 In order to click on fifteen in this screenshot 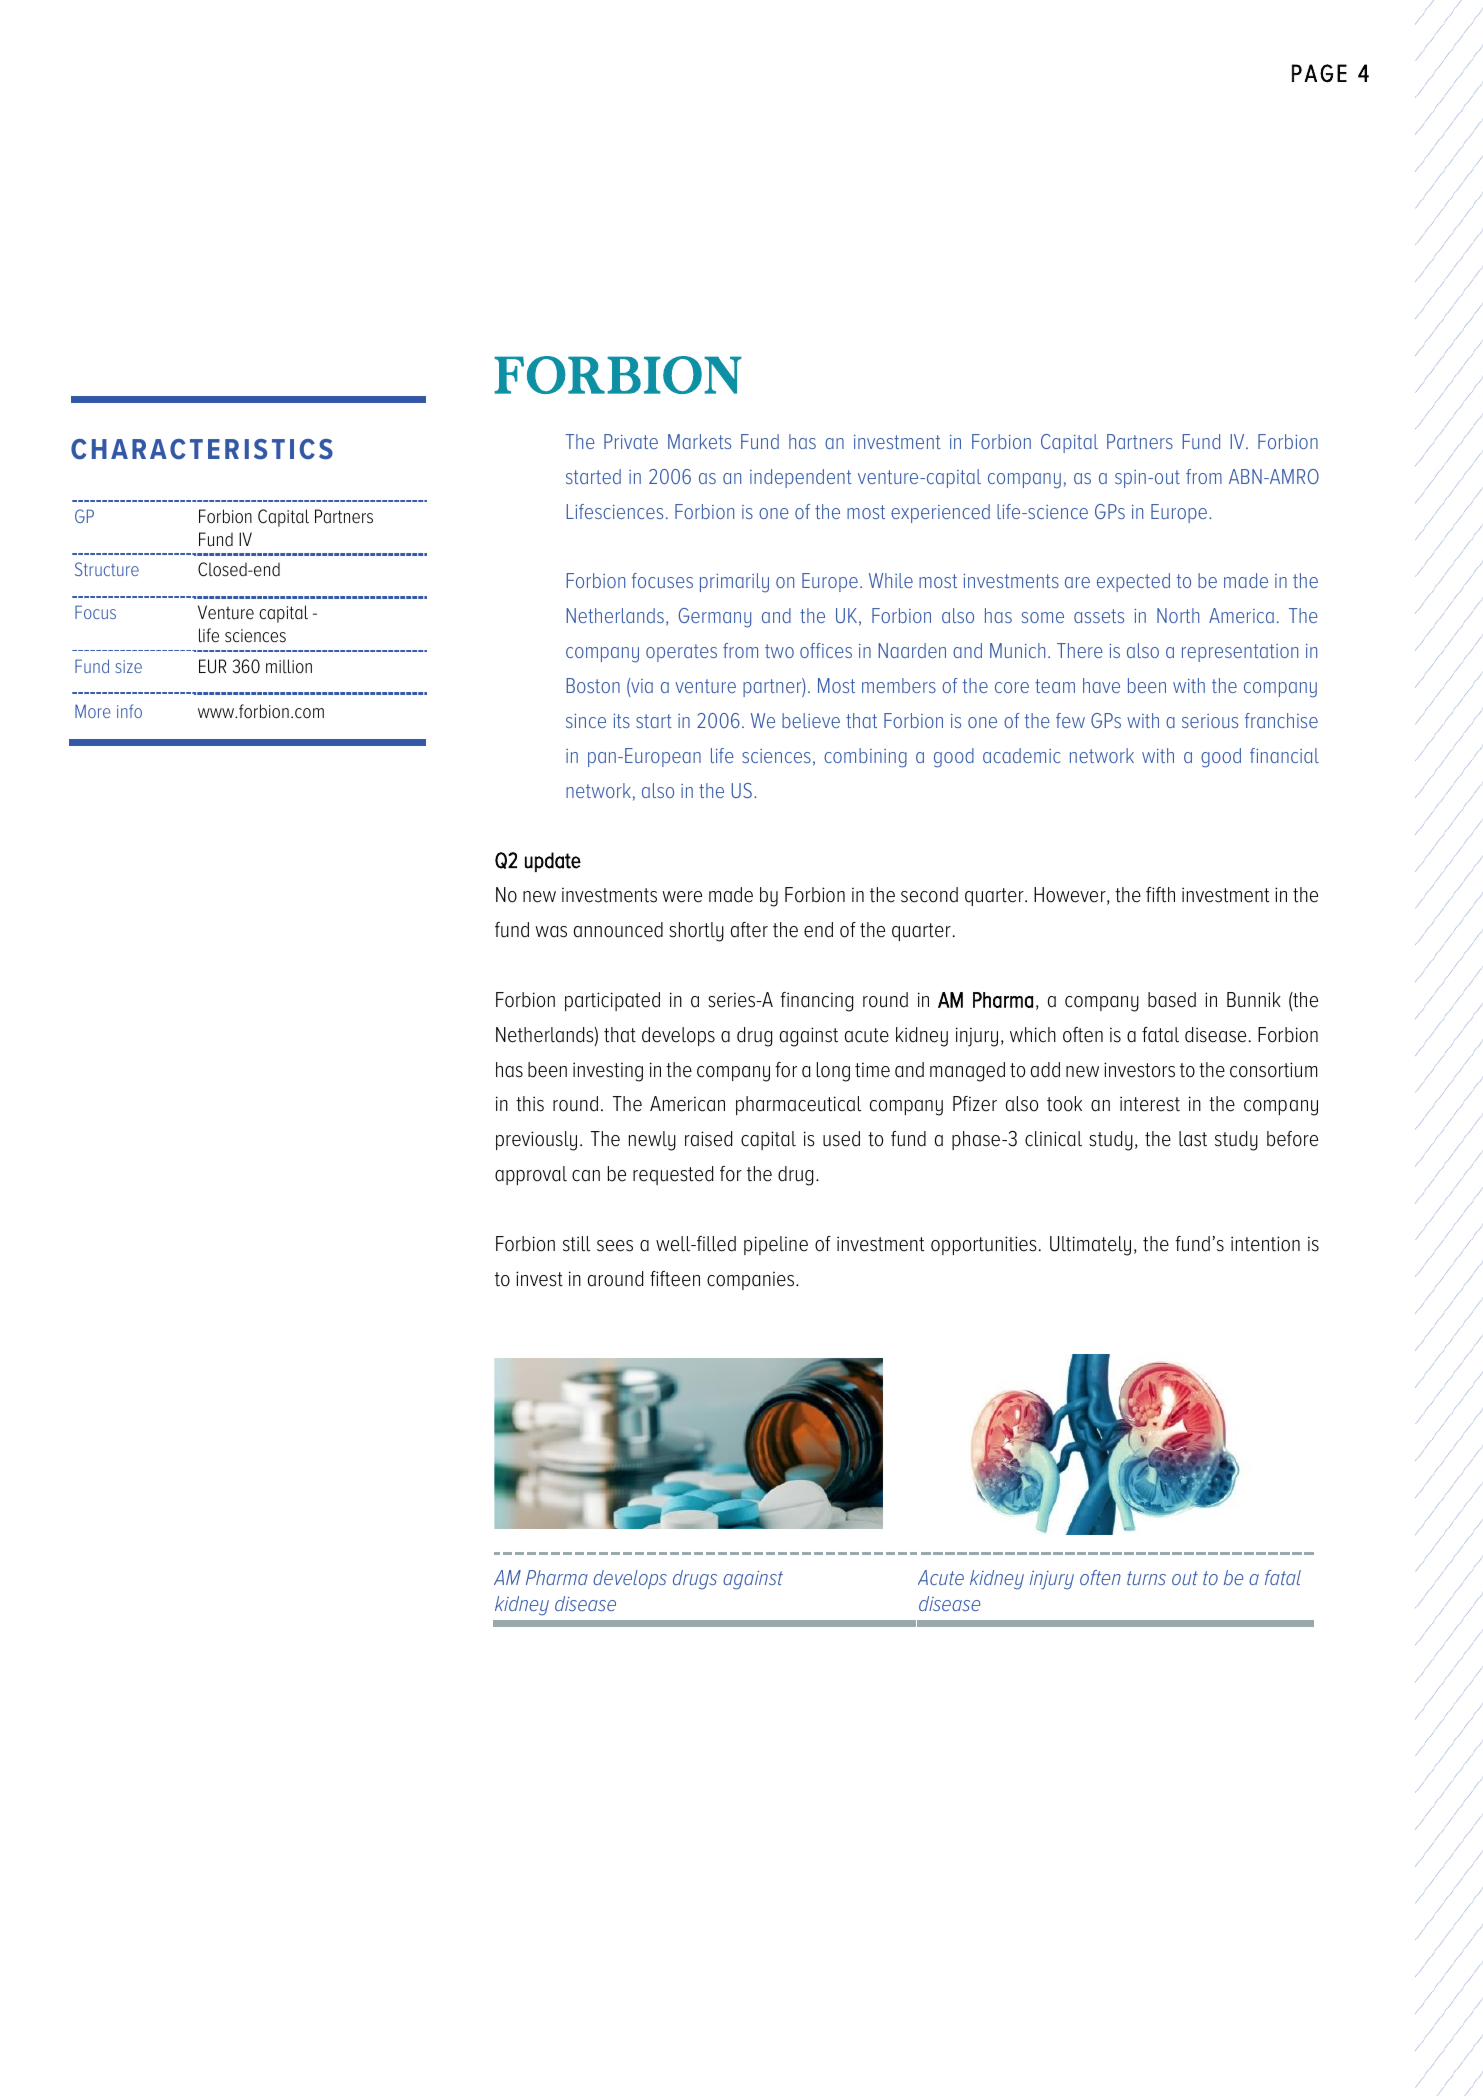, I will do `click(675, 1279)`.
